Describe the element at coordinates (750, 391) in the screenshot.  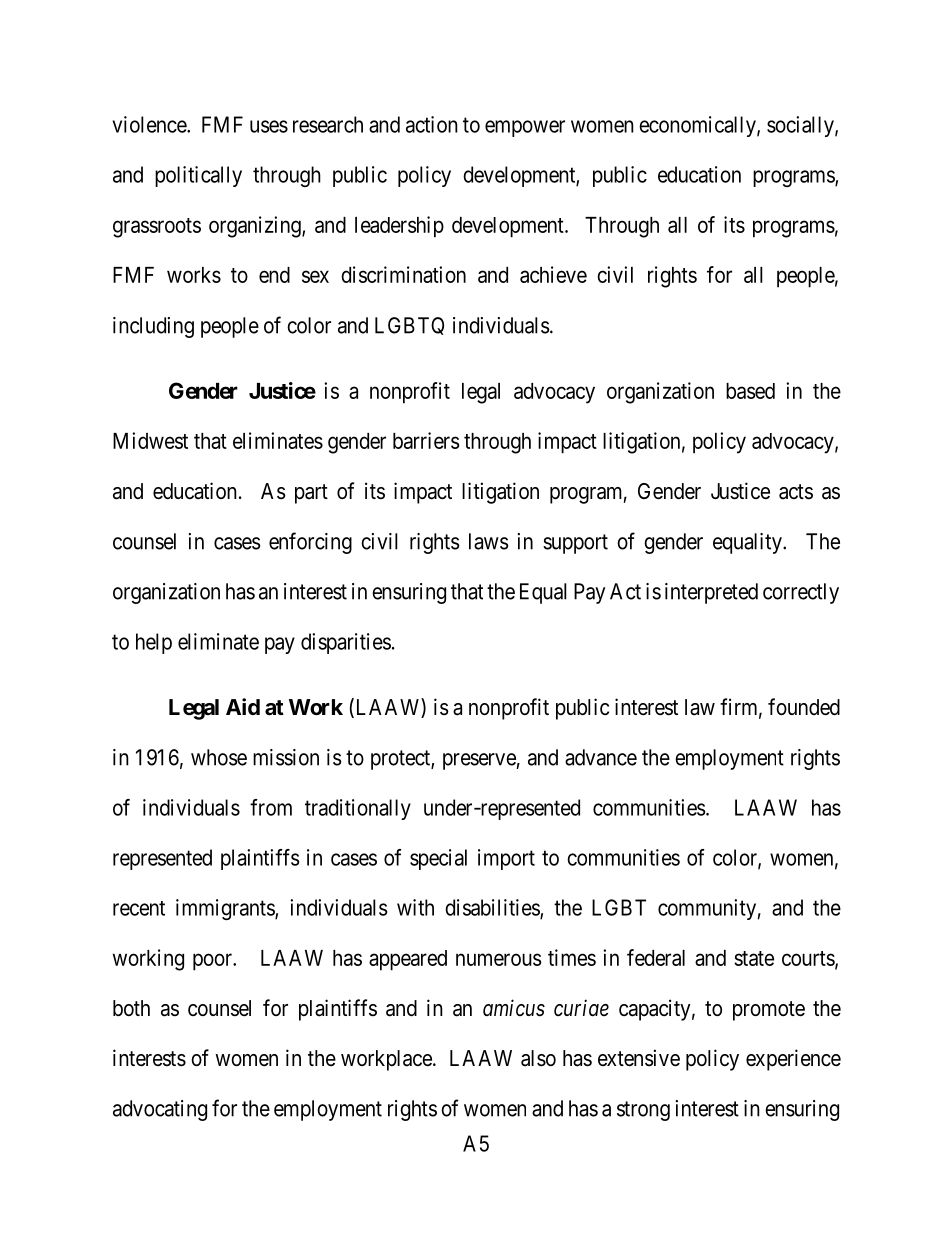
I see `based` at that location.
